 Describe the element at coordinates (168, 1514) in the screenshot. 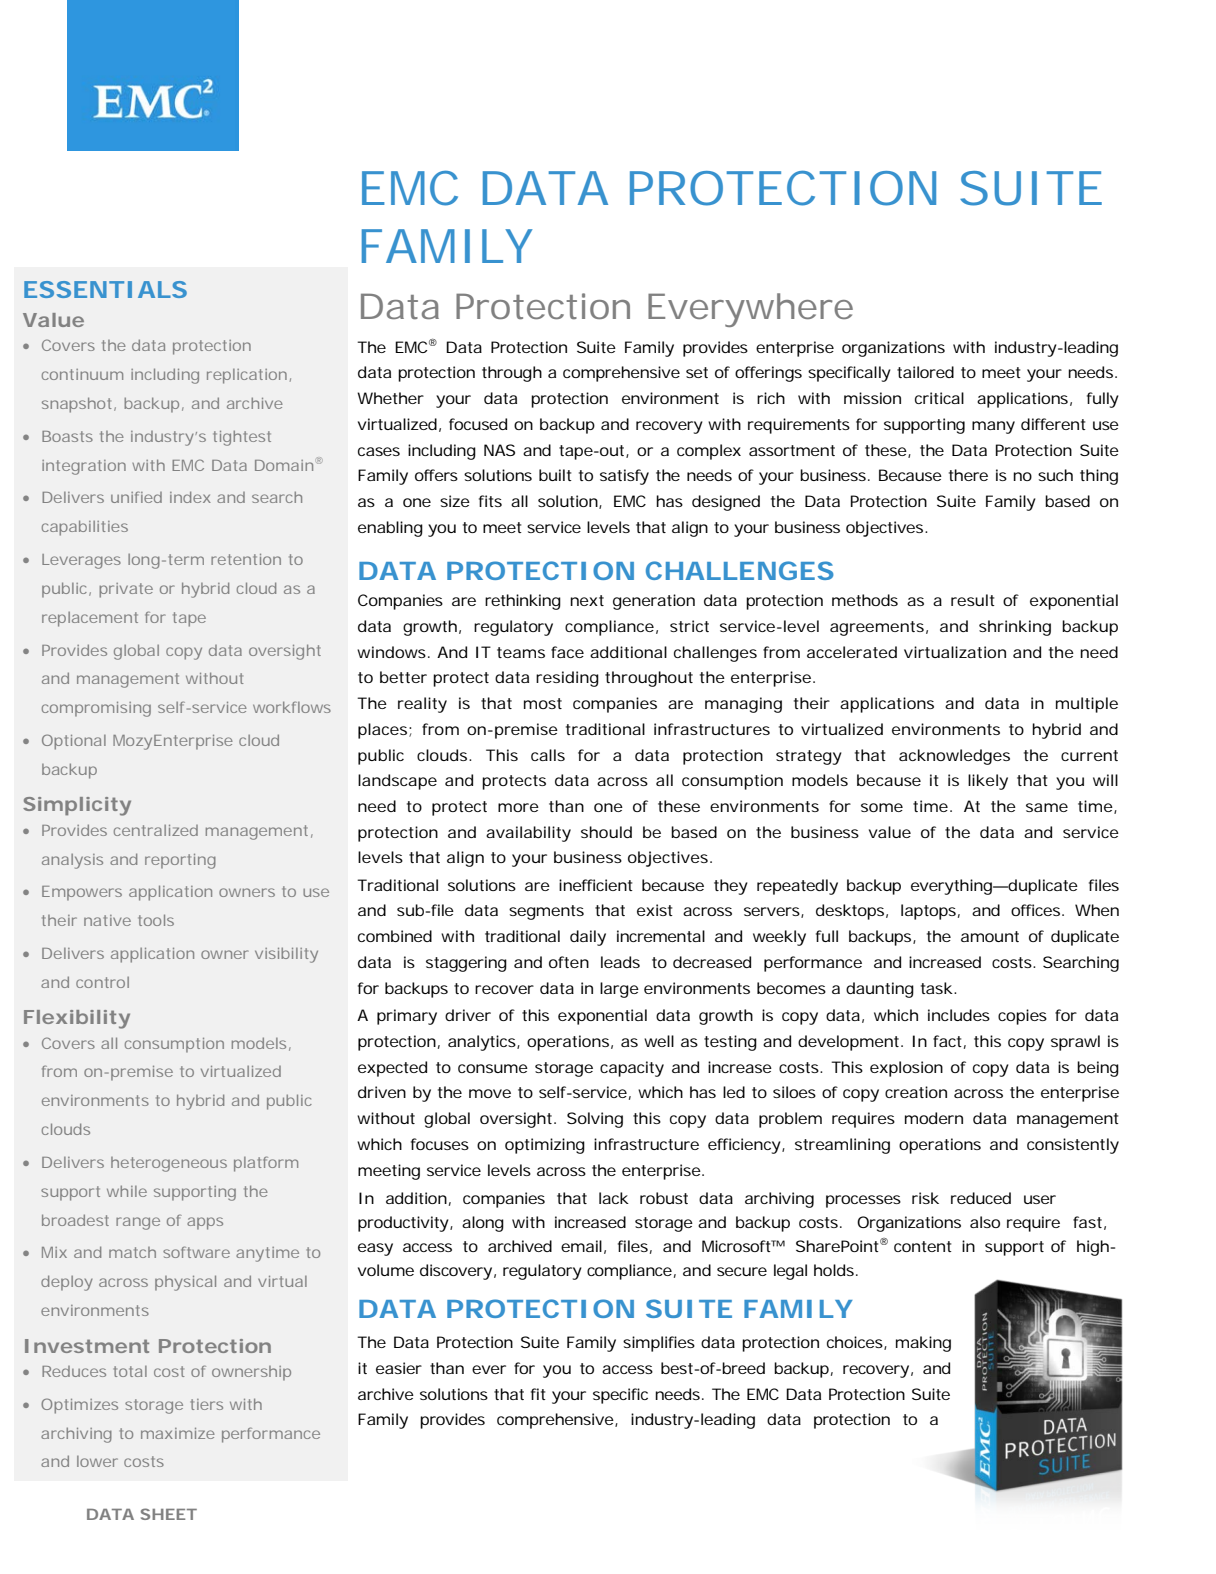

I see `SHEET` at that location.
